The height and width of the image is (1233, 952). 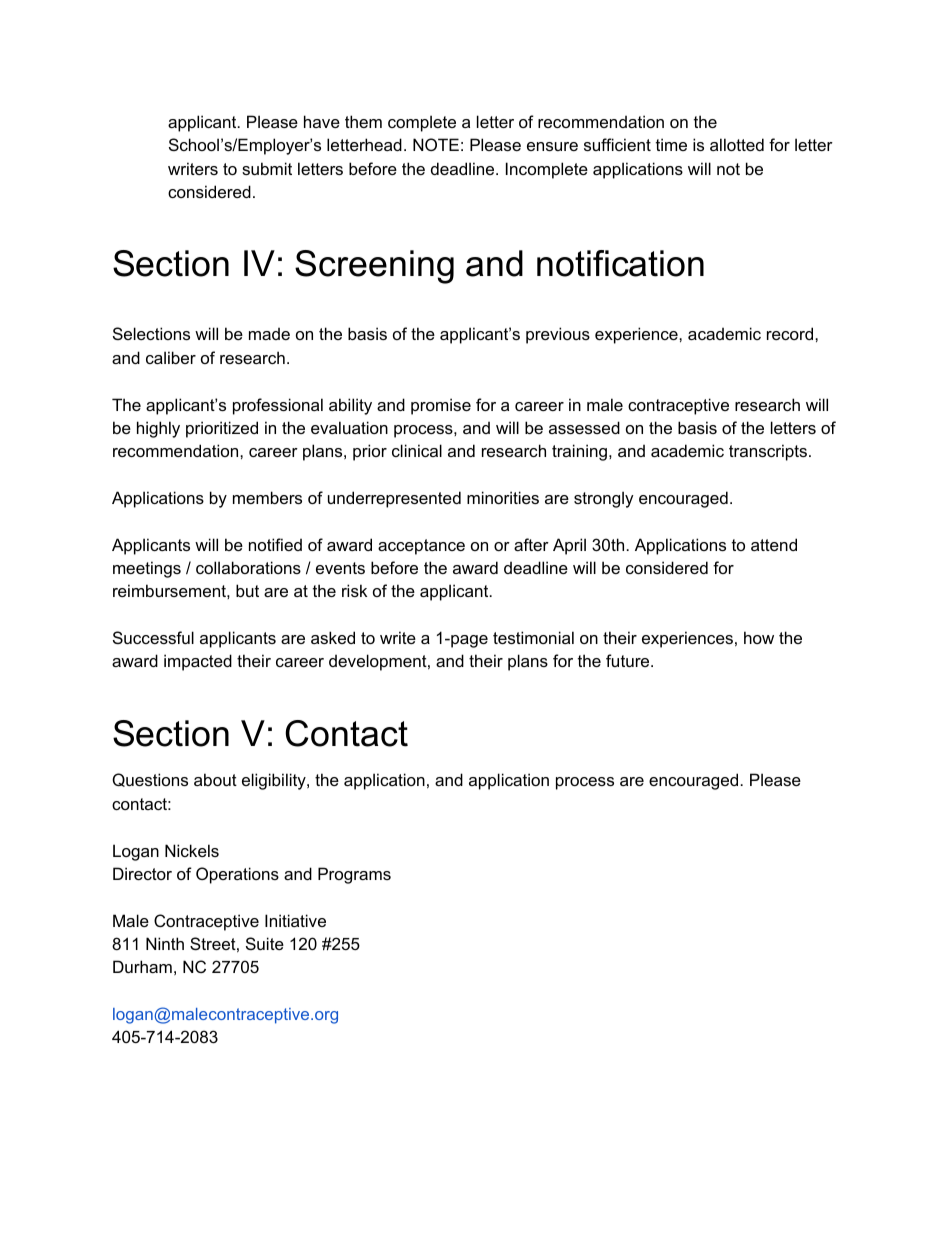 I want to click on allotted, so click(x=737, y=144).
